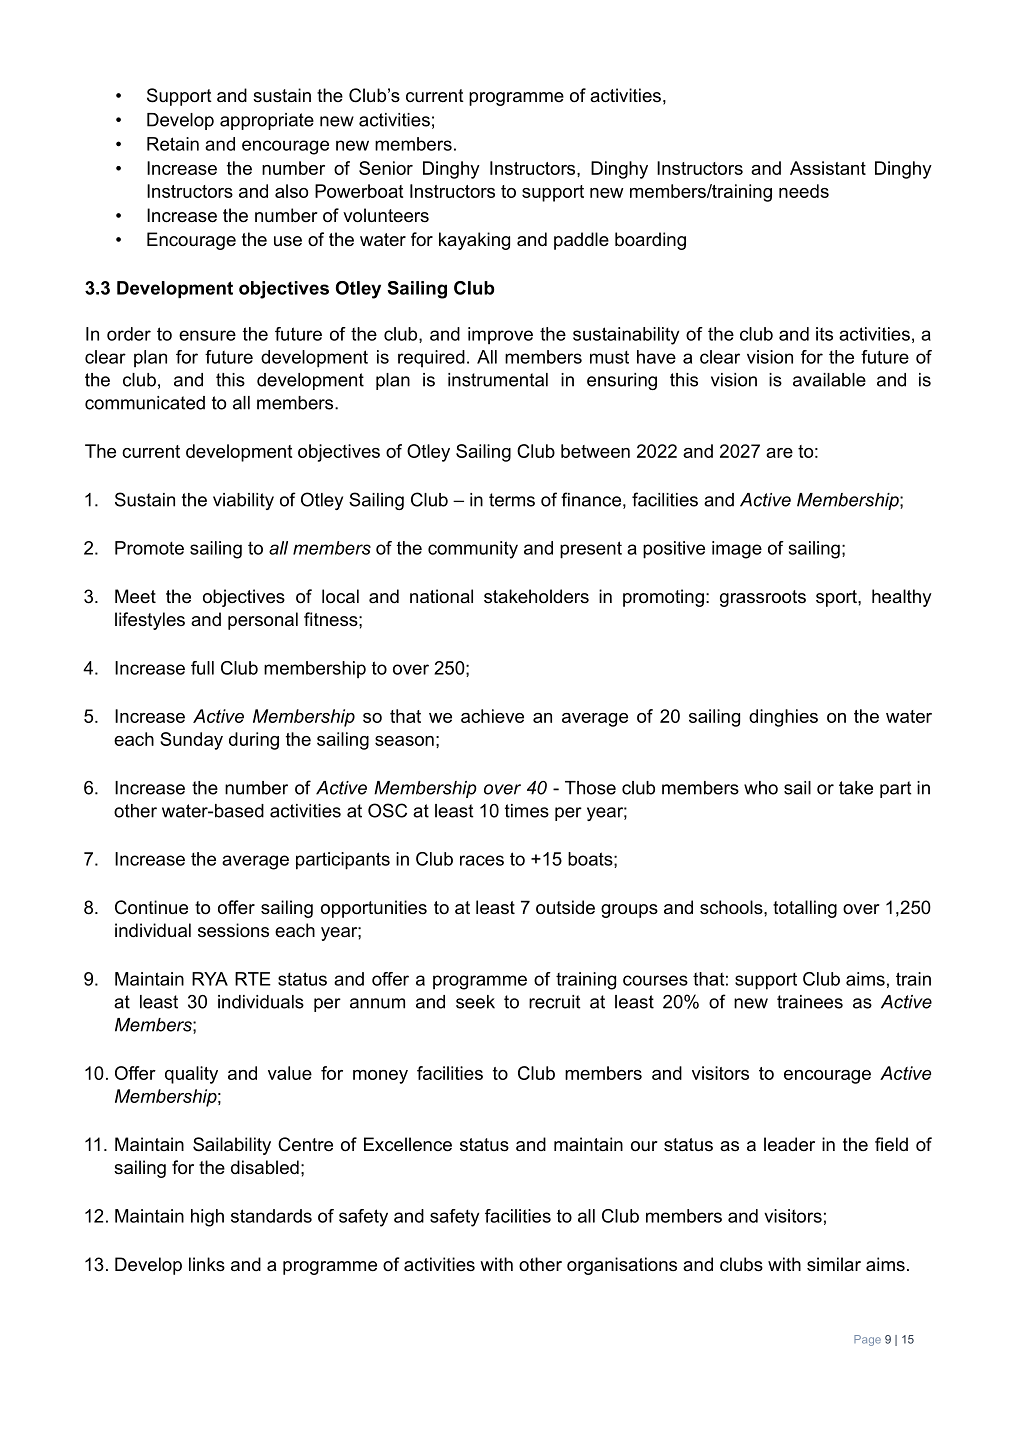 This screenshot has width=1013, height=1431. What do you see at coordinates (207, 1264) in the screenshot?
I see `links` at bounding box center [207, 1264].
